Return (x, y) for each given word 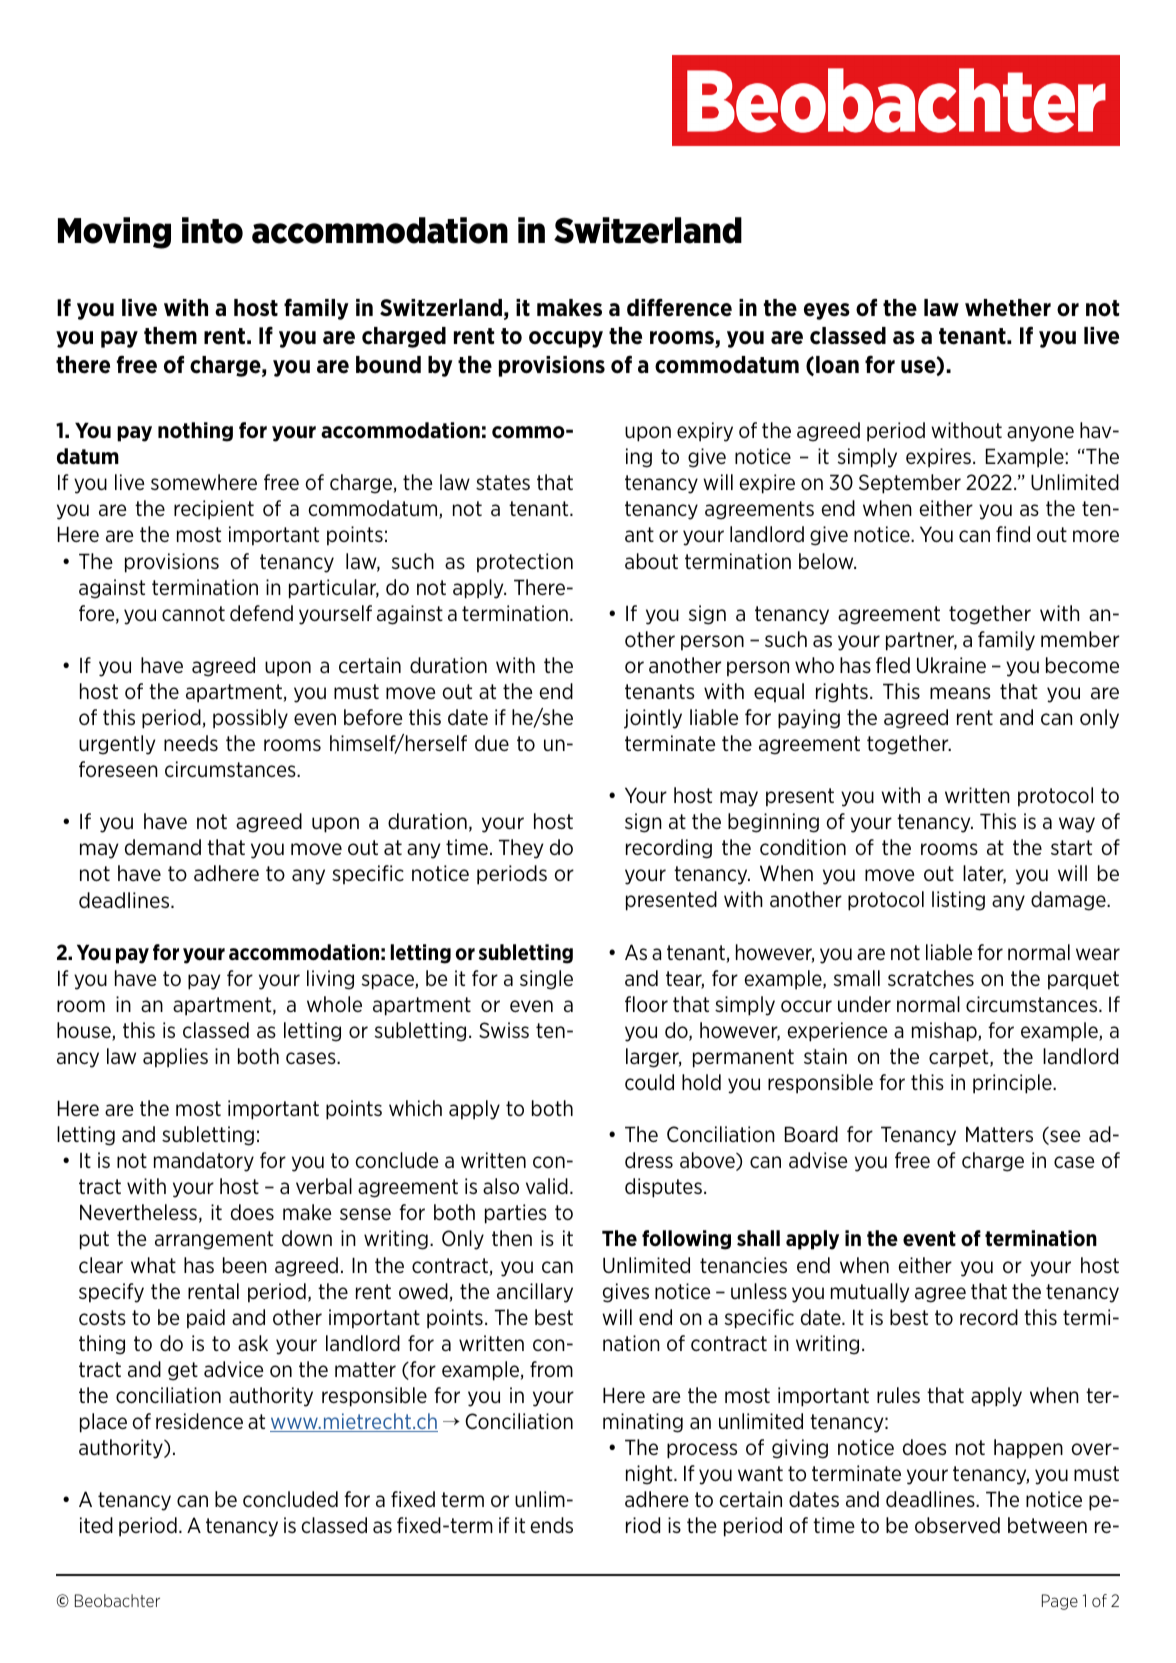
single (546, 980)
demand (163, 847)
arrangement (214, 1240)
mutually (870, 1293)
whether (1008, 308)
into (212, 230)
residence (199, 1421)
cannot (193, 614)
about (651, 561)
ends (551, 1525)
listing (958, 901)
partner (921, 641)
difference (679, 307)
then (512, 1238)
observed (957, 1525)
